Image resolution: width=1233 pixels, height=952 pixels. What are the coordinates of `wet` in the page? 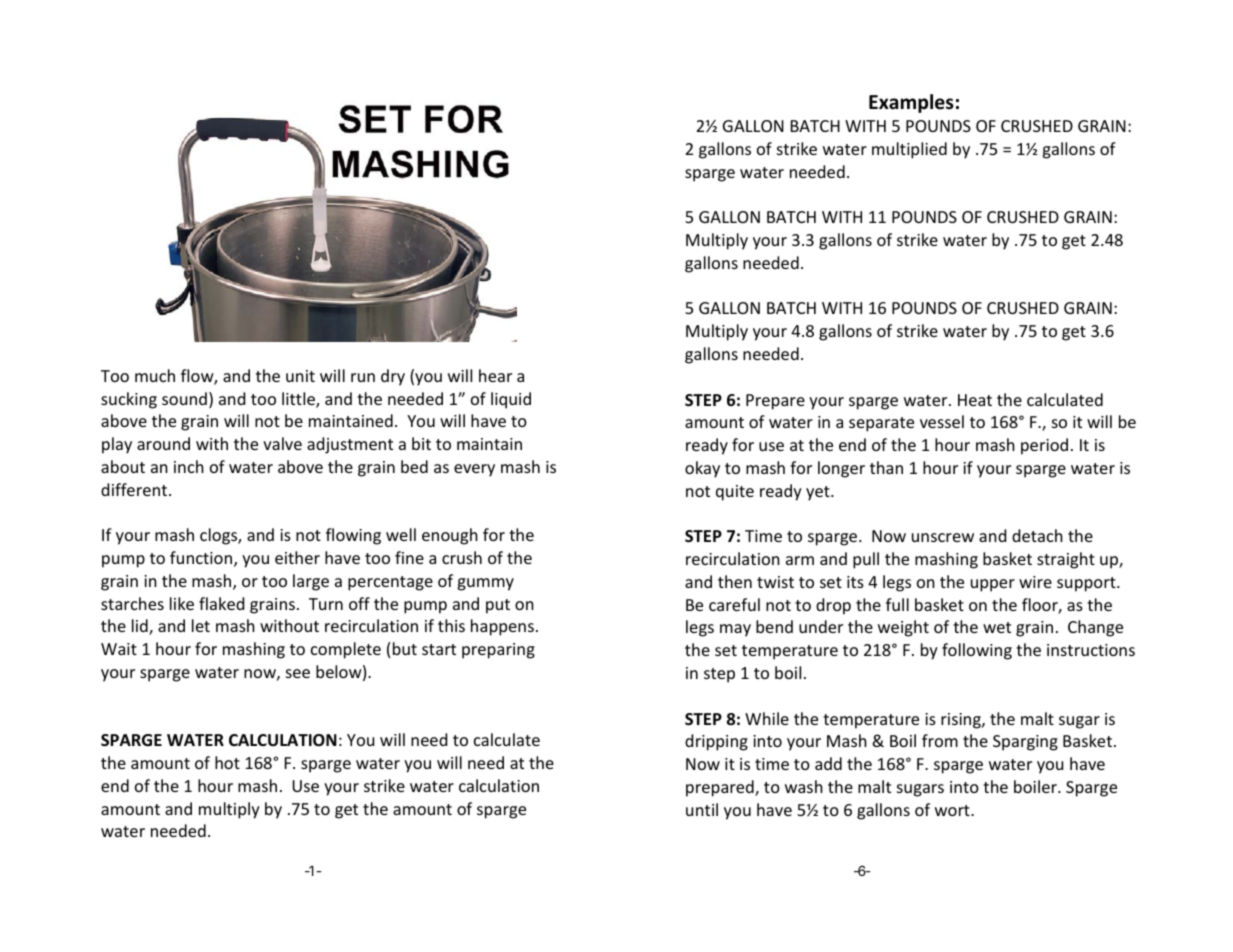 It's located at (997, 627).
